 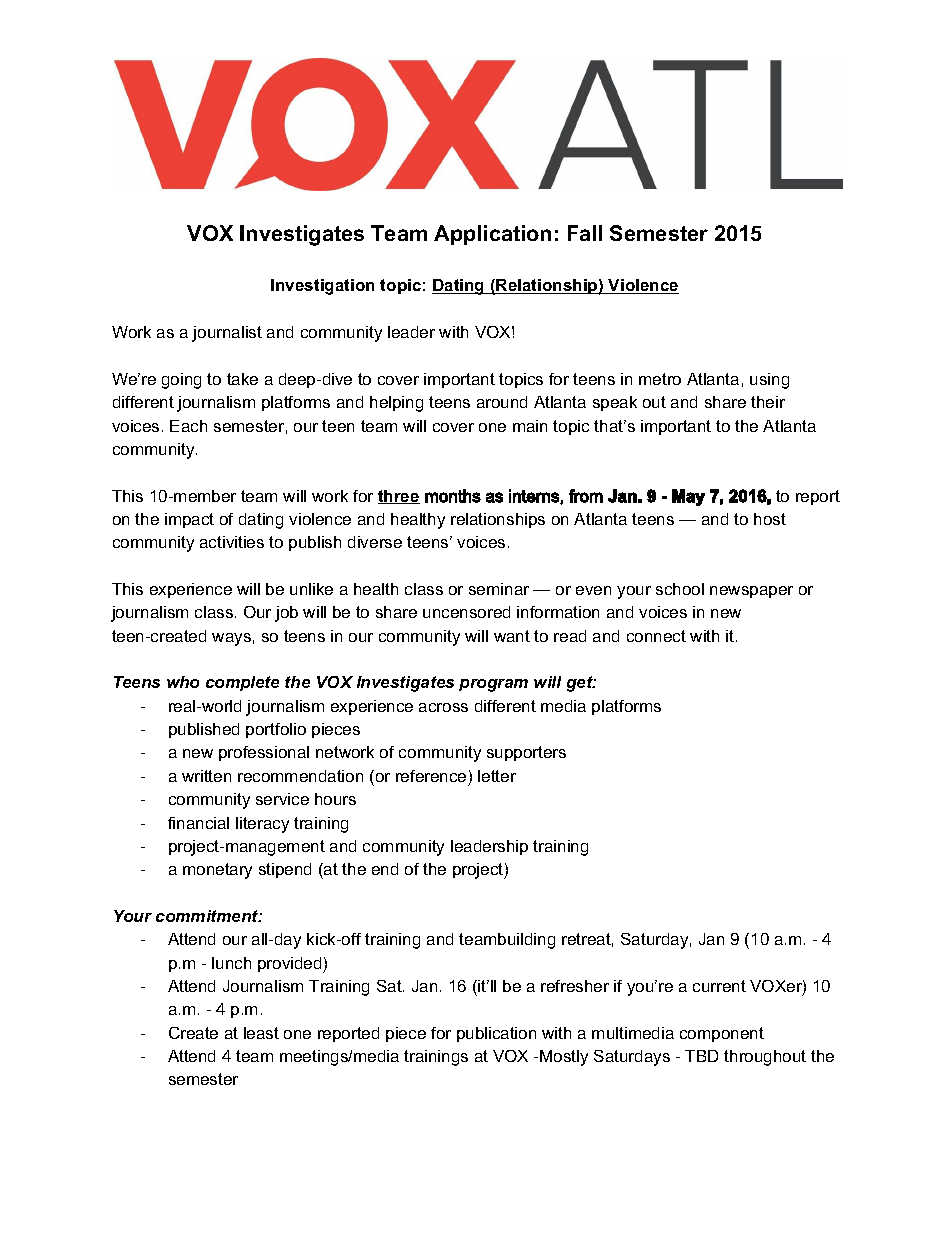 What do you see at coordinates (656, 636) in the image?
I see `connect` at bounding box center [656, 636].
